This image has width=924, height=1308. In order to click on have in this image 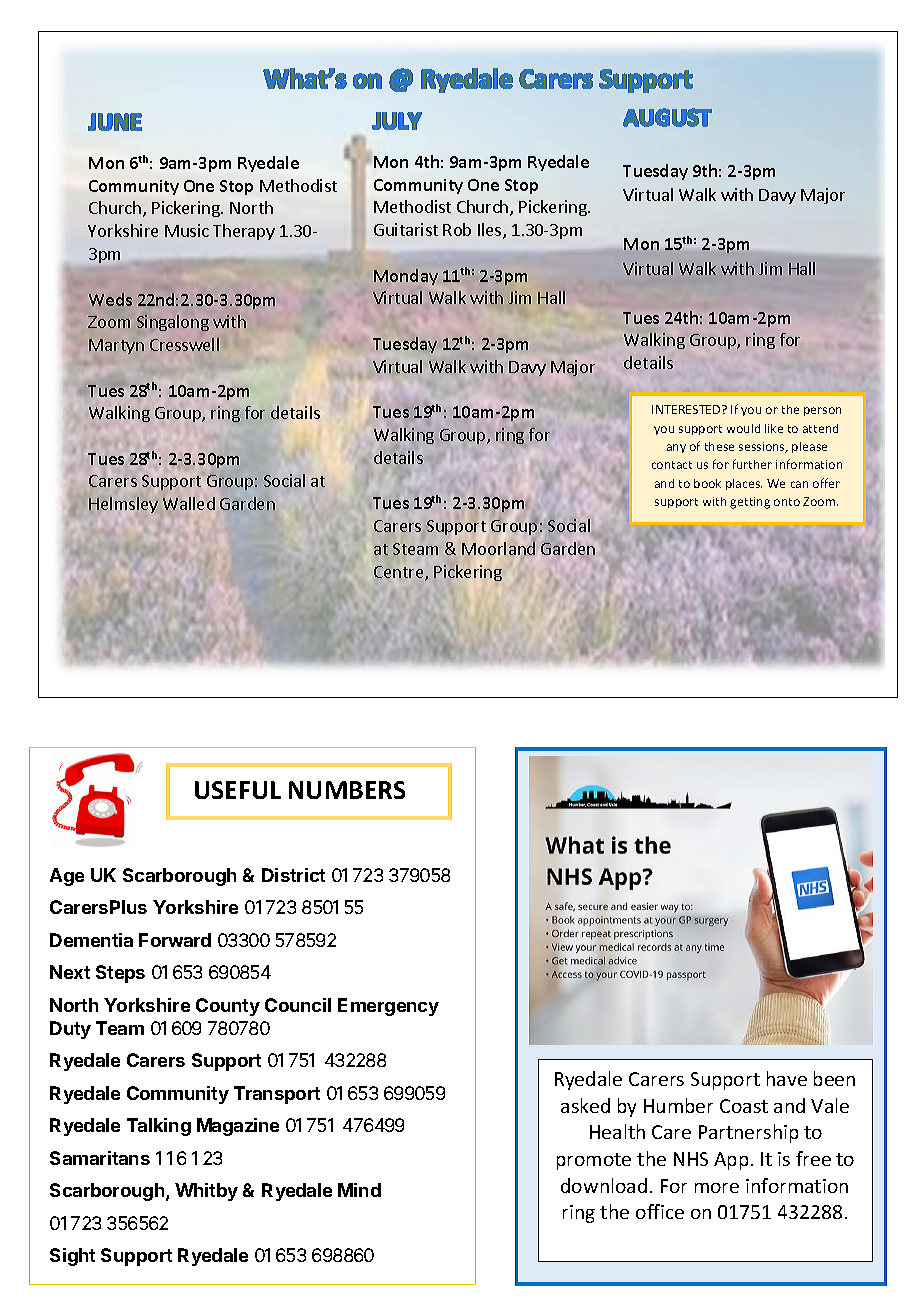, I will do `click(787, 1078)`.
